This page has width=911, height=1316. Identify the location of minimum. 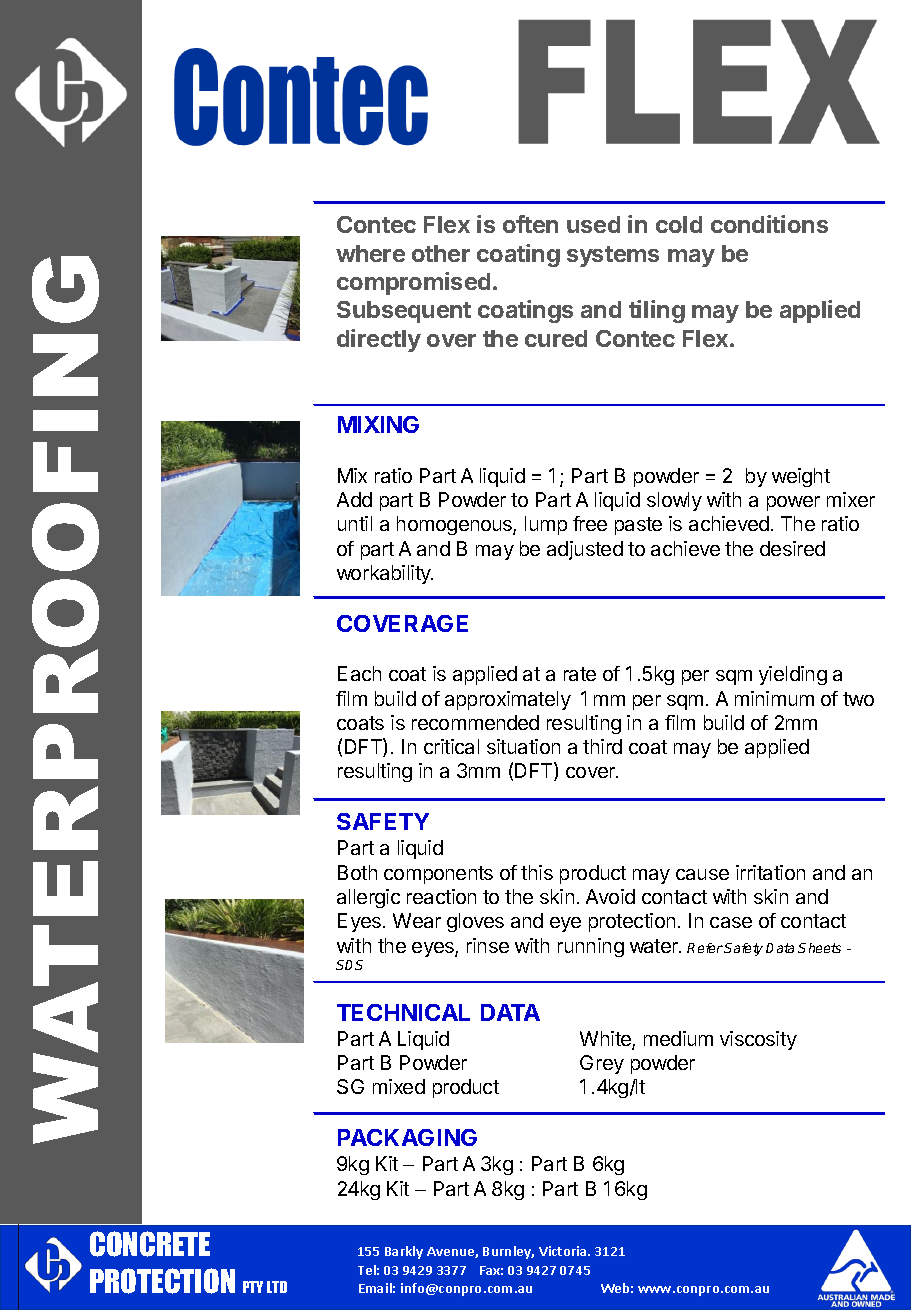
(774, 698).
